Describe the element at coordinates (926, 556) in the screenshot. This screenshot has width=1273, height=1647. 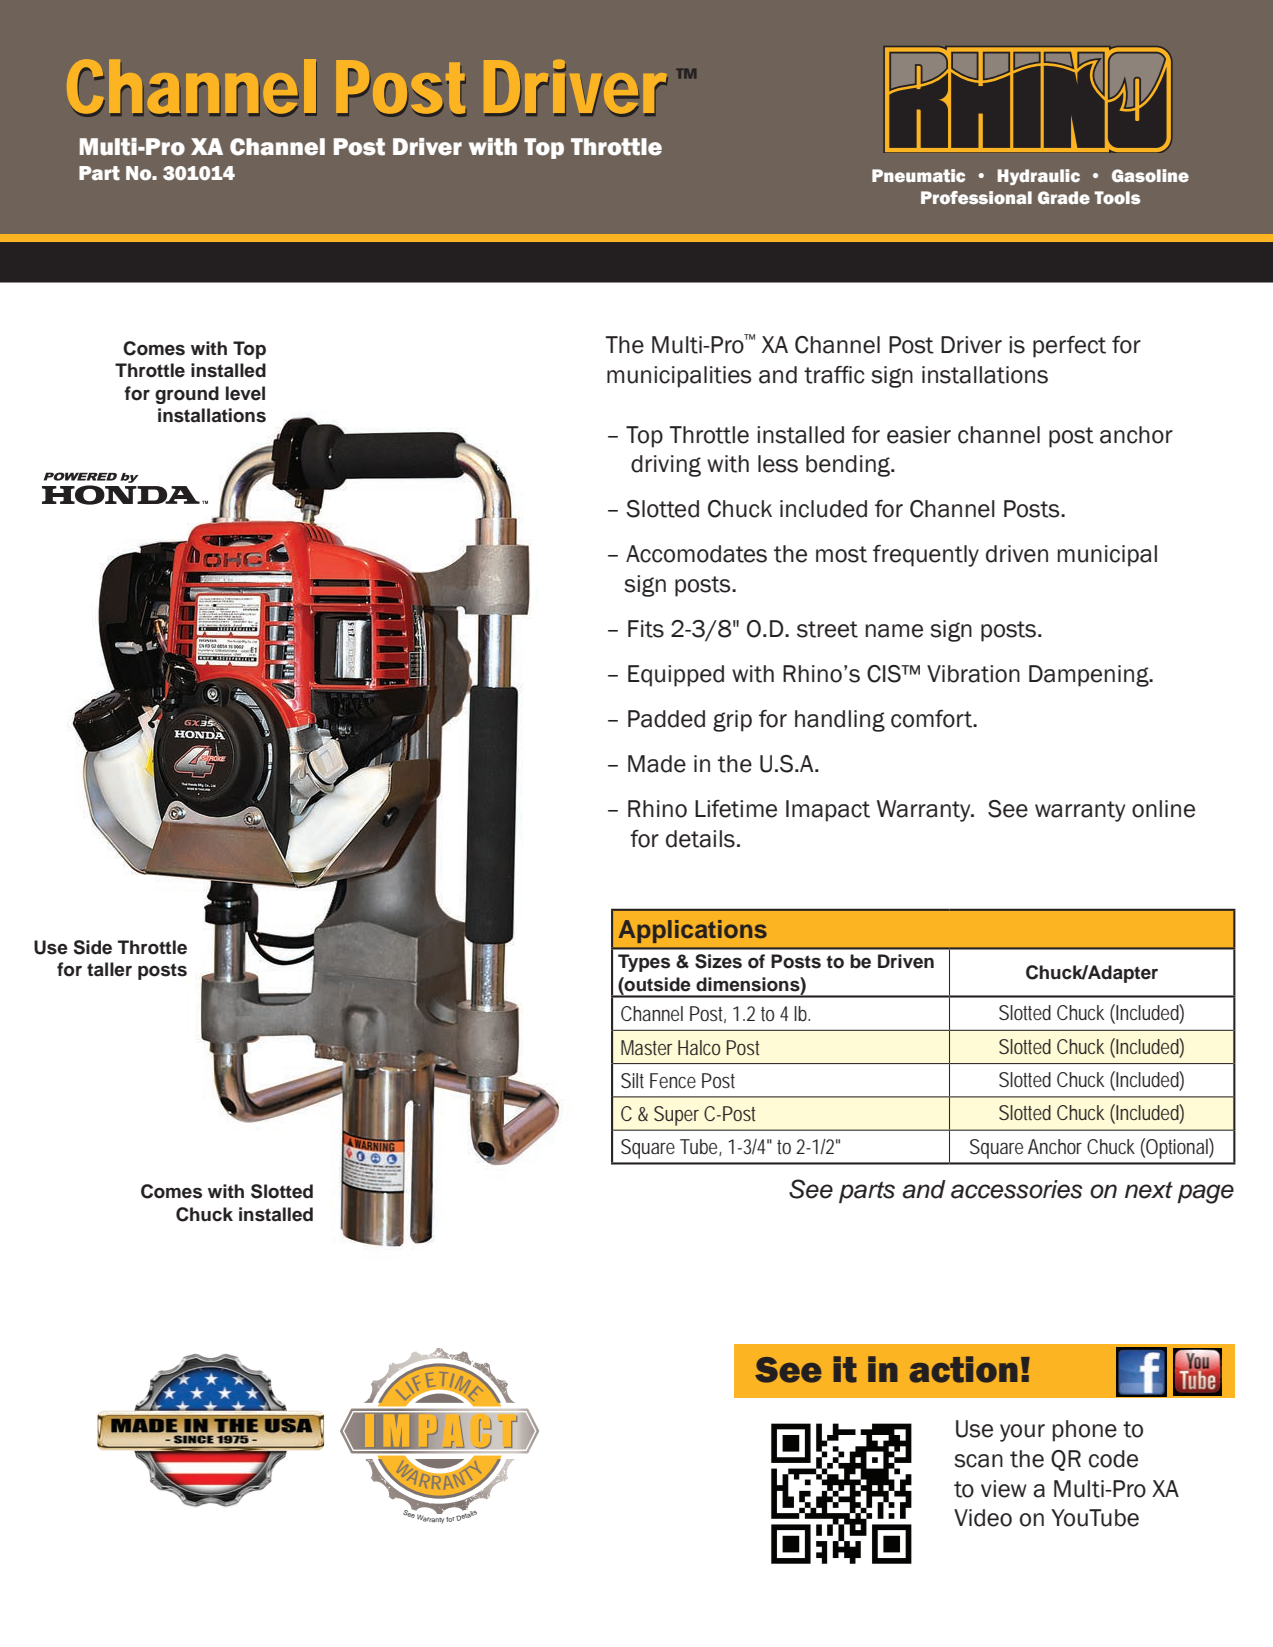
I see `frequently` at that location.
